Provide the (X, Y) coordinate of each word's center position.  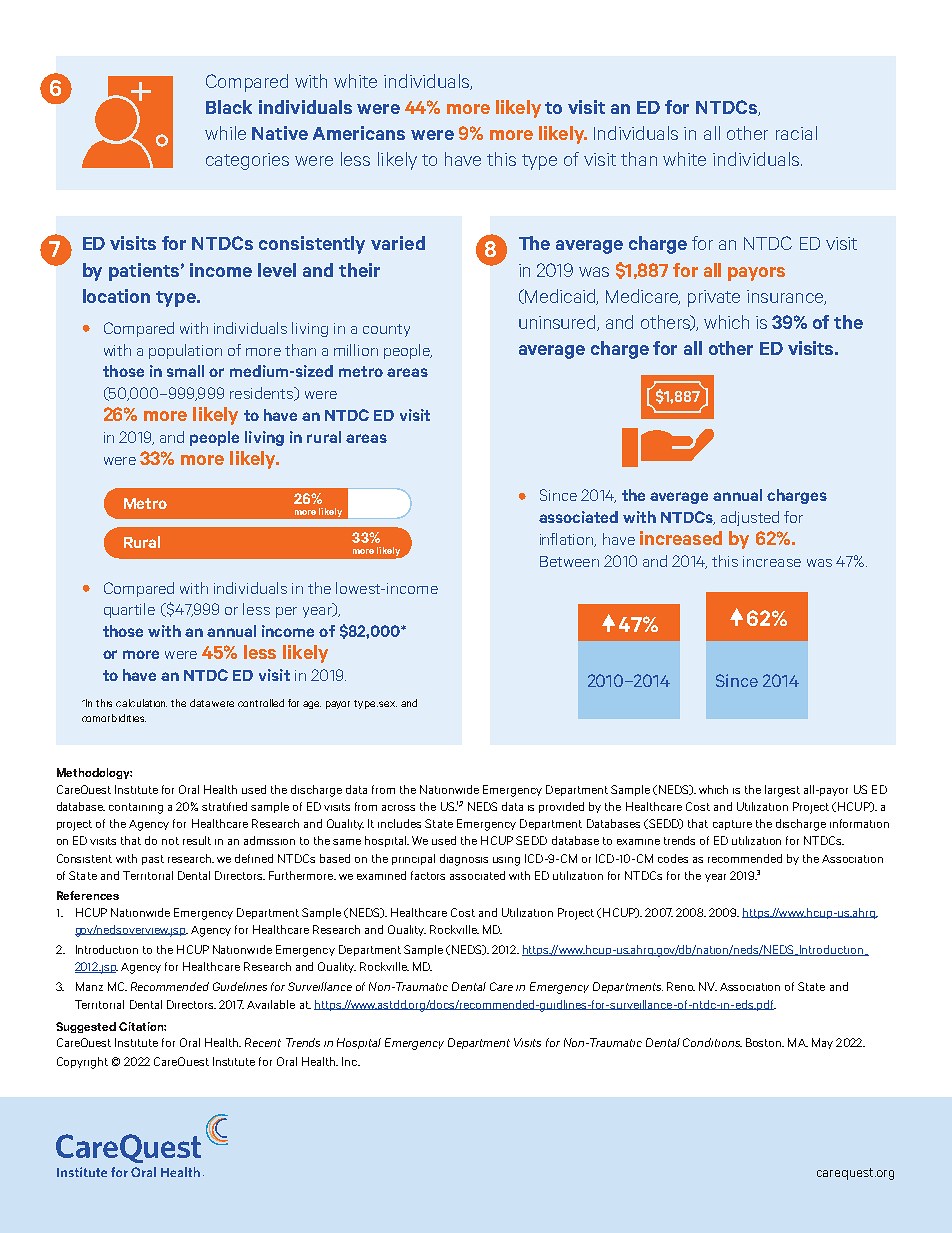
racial (796, 133)
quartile (129, 610)
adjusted (750, 518)
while (225, 133)
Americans (359, 133)
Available (271, 1004)
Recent (263, 1042)
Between (569, 561)
